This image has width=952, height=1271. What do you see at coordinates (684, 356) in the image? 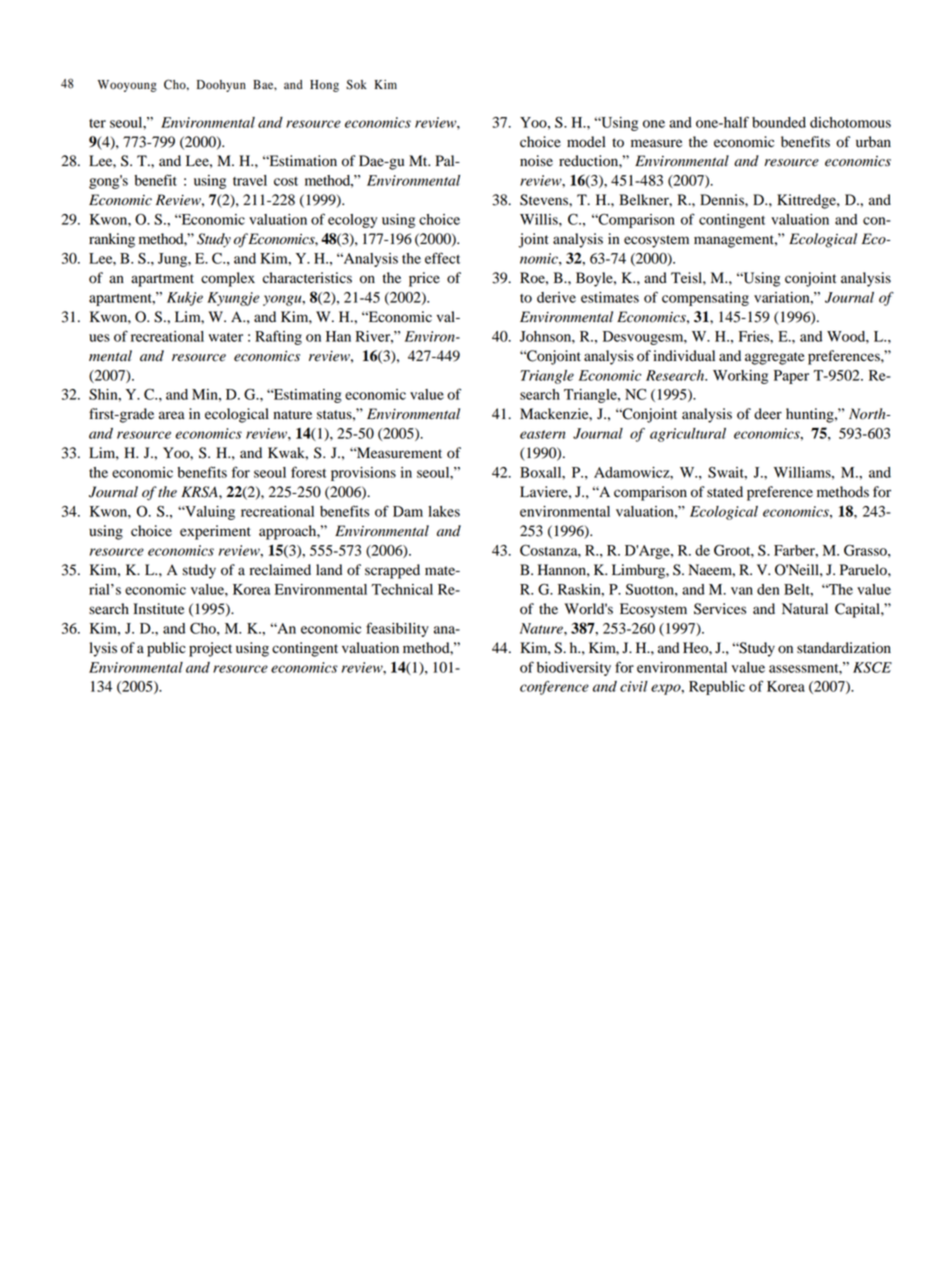
I see `individual` at bounding box center [684, 356].
